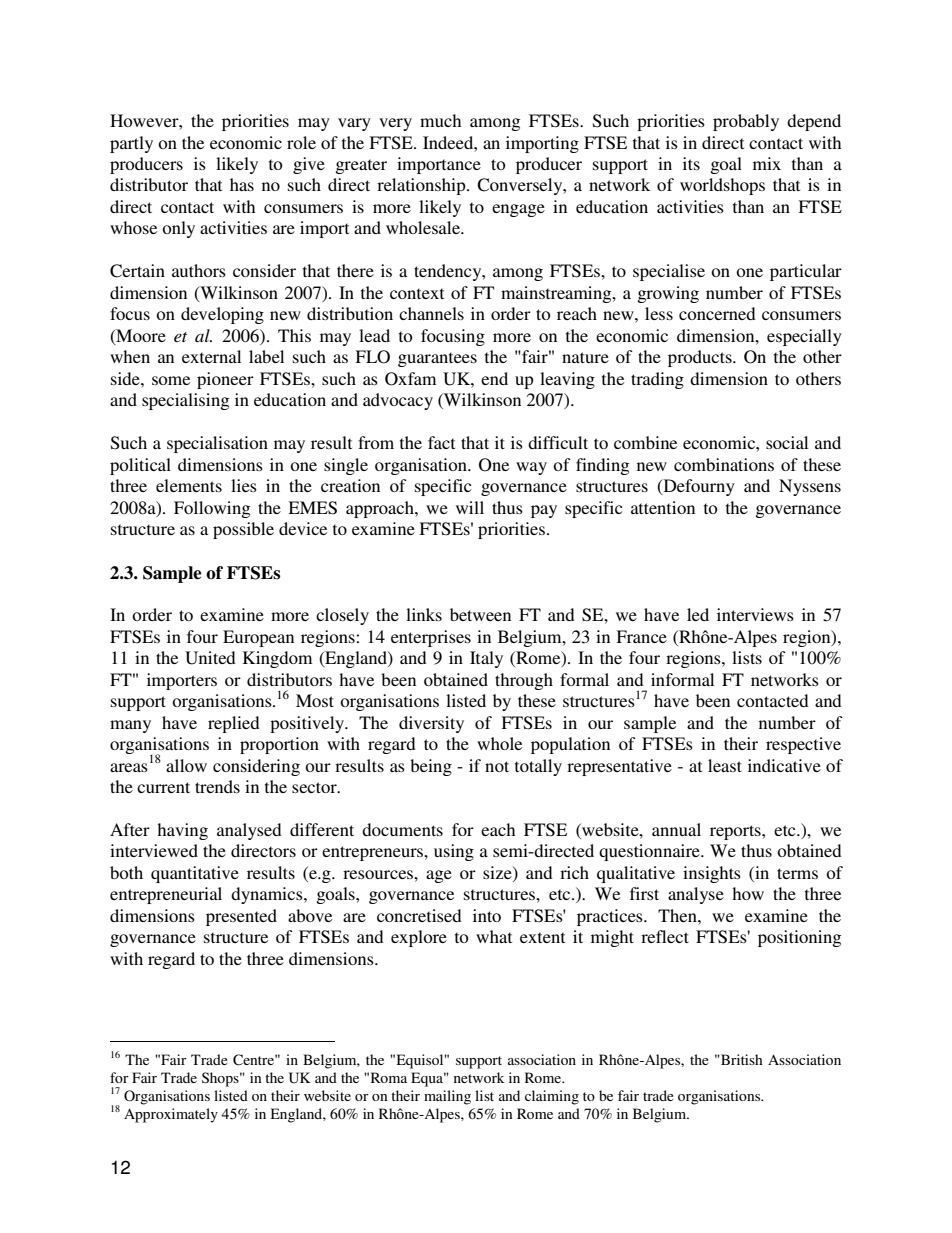 The height and width of the page is (1233, 952). What do you see at coordinates (440, 120) in the page?
I see `much` at bounding box center [440, 120].
